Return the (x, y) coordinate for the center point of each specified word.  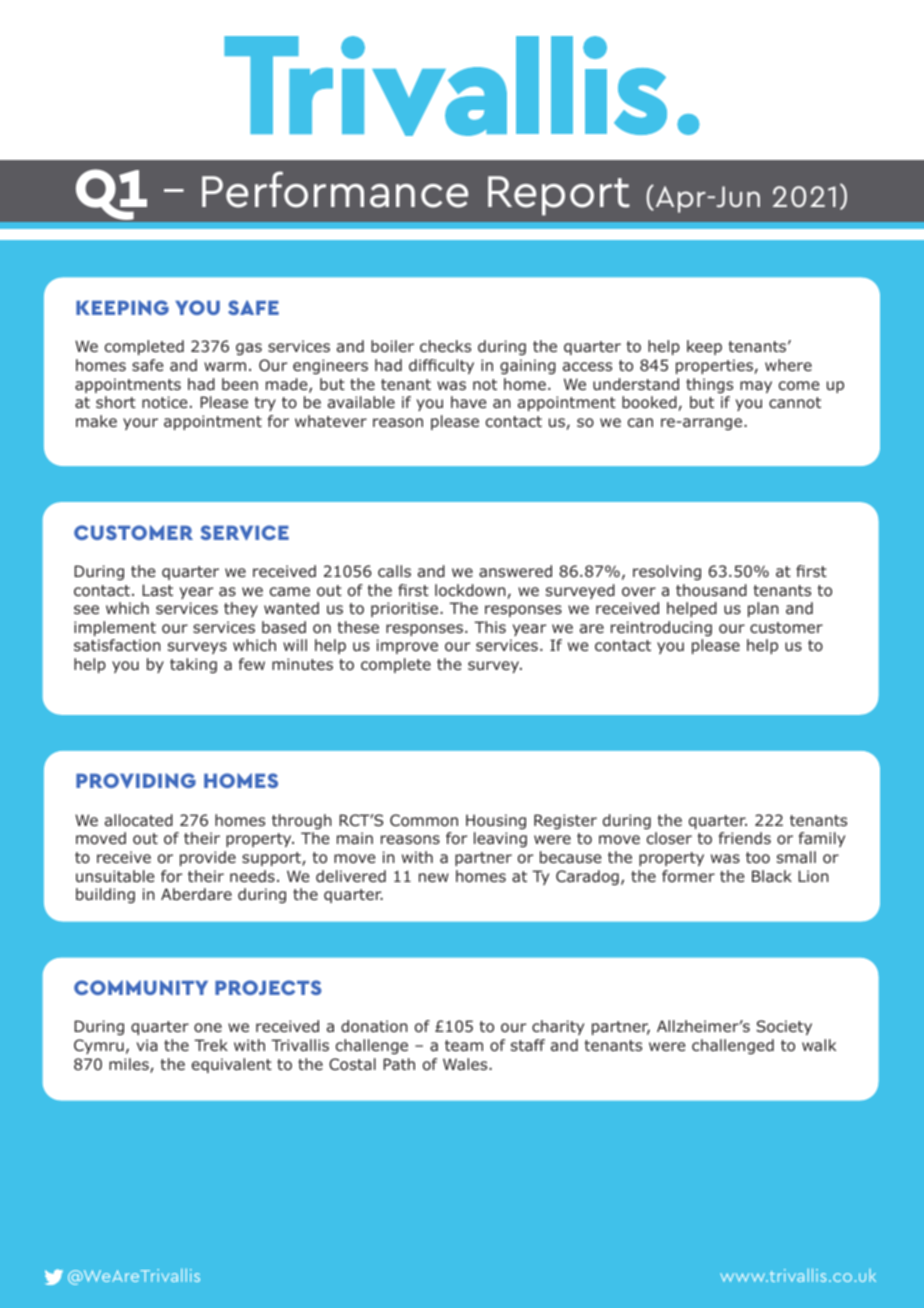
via (147, 1045)
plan (763, 609)
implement (115, 628)
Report (559, 196)
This (490, 627)
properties (715, 366)
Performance (335, 189)
